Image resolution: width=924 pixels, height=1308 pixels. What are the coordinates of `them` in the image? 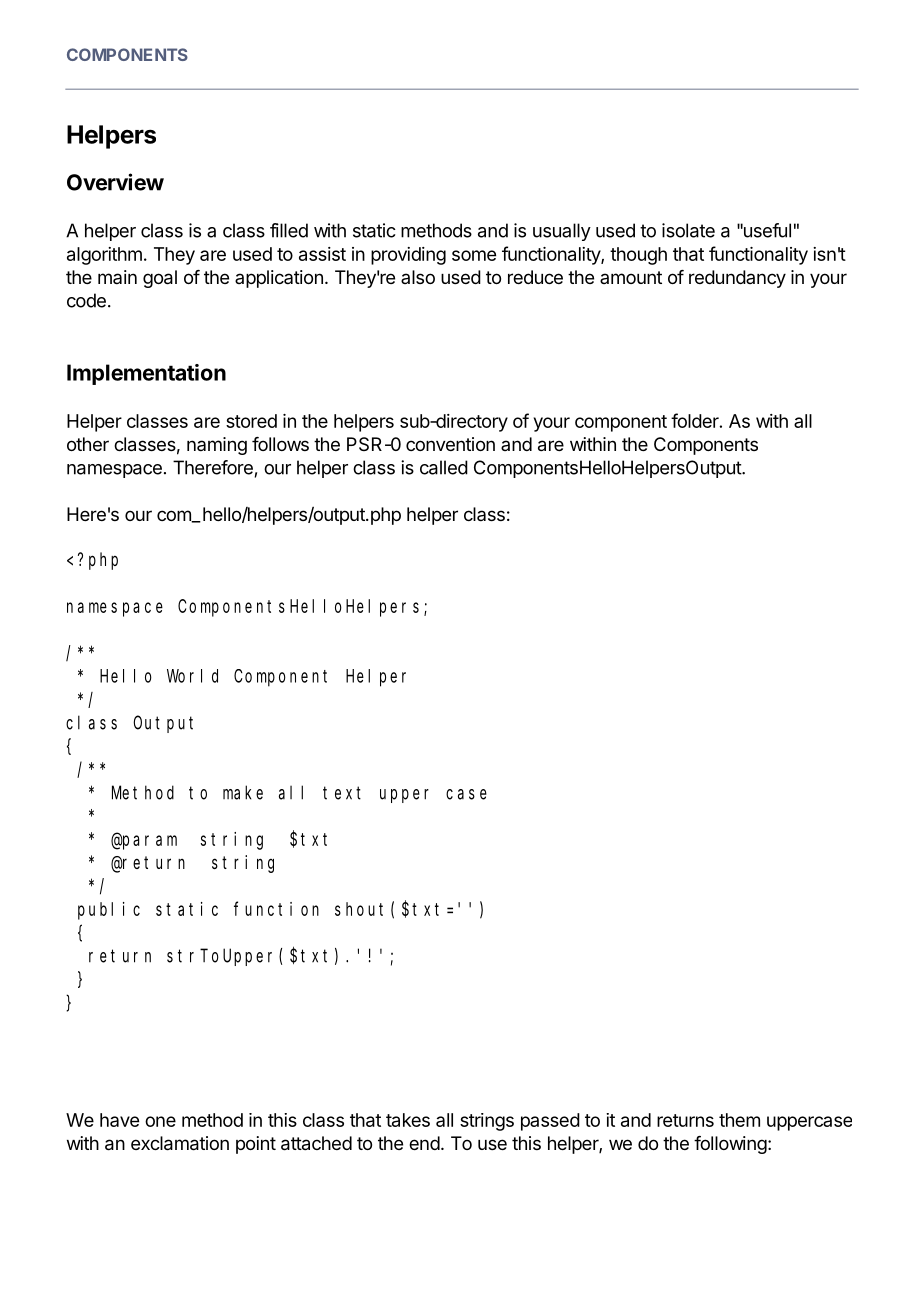 It's located at (739, 1120).
